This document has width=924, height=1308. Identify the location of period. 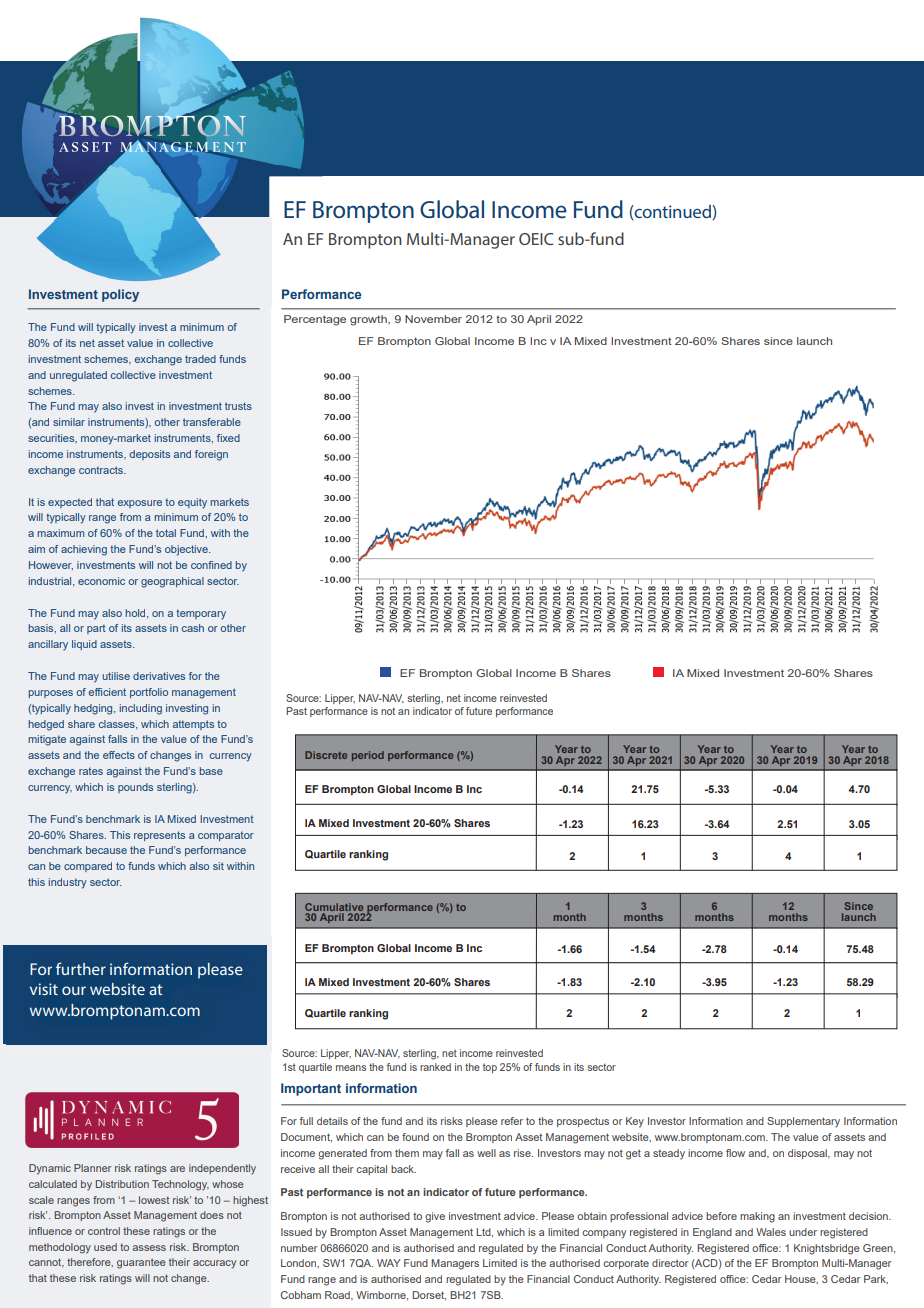
(368, 756).
